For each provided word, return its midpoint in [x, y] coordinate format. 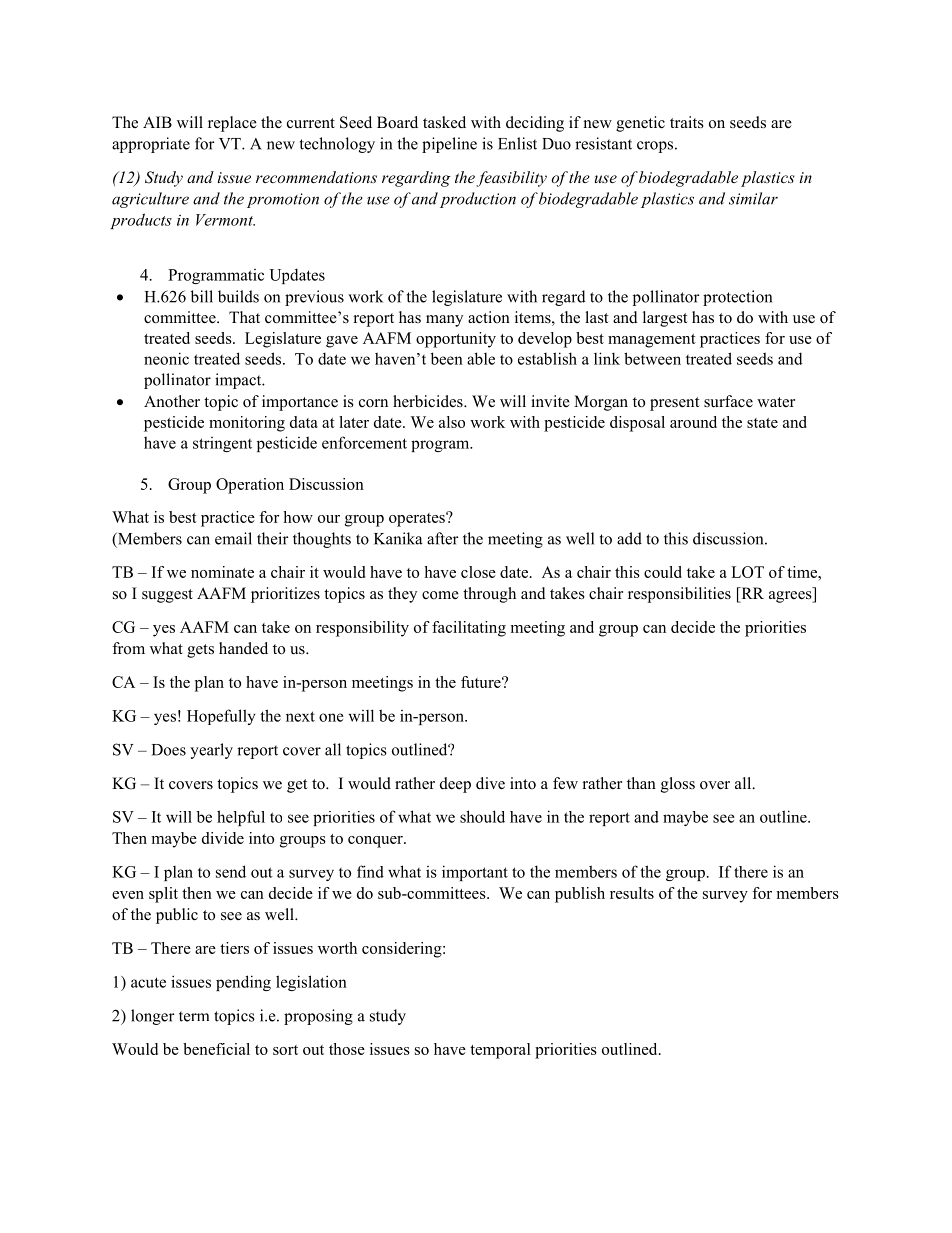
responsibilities [679, 595]
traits [687, 122]
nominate [222, 572]
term [194, 1016]
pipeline [449, 145]
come [440, 595]
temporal [500, 1051]
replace [232, 124]
